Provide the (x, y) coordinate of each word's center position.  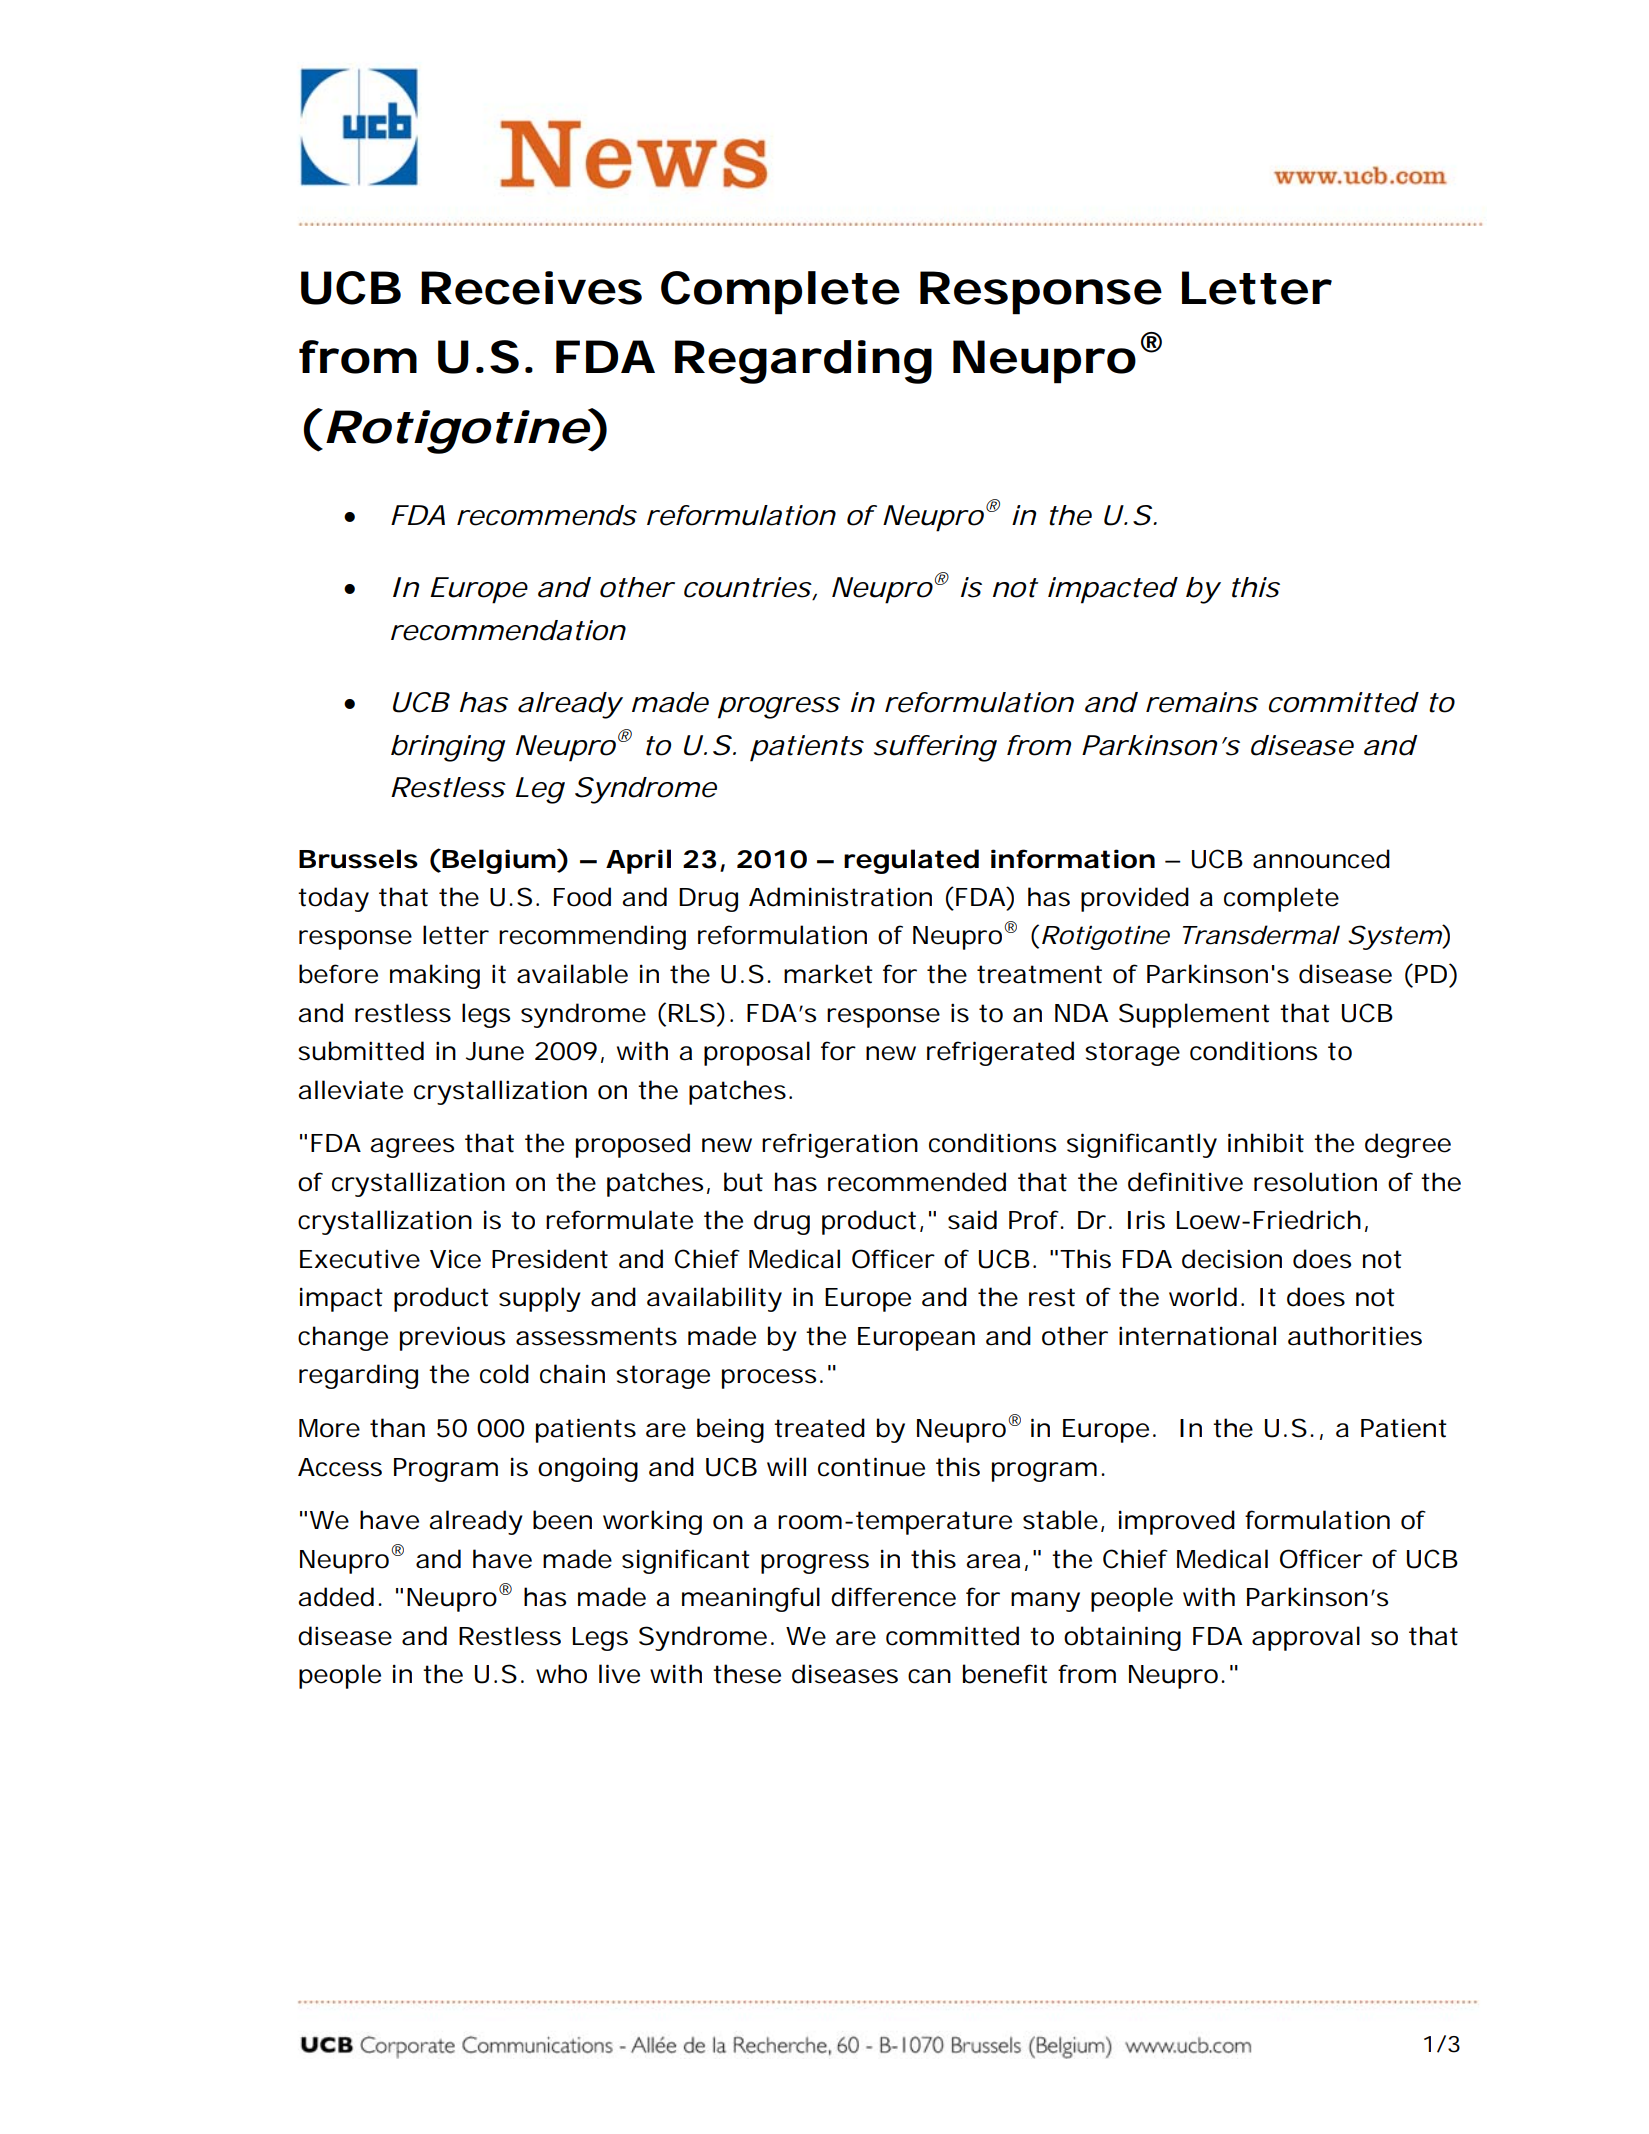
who (561, 1674)
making (435, 976)
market (828, 974)
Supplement (1194, 1015)
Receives (531, 288)
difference (893, 1597)
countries (748, 588)
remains (1202, 702)
